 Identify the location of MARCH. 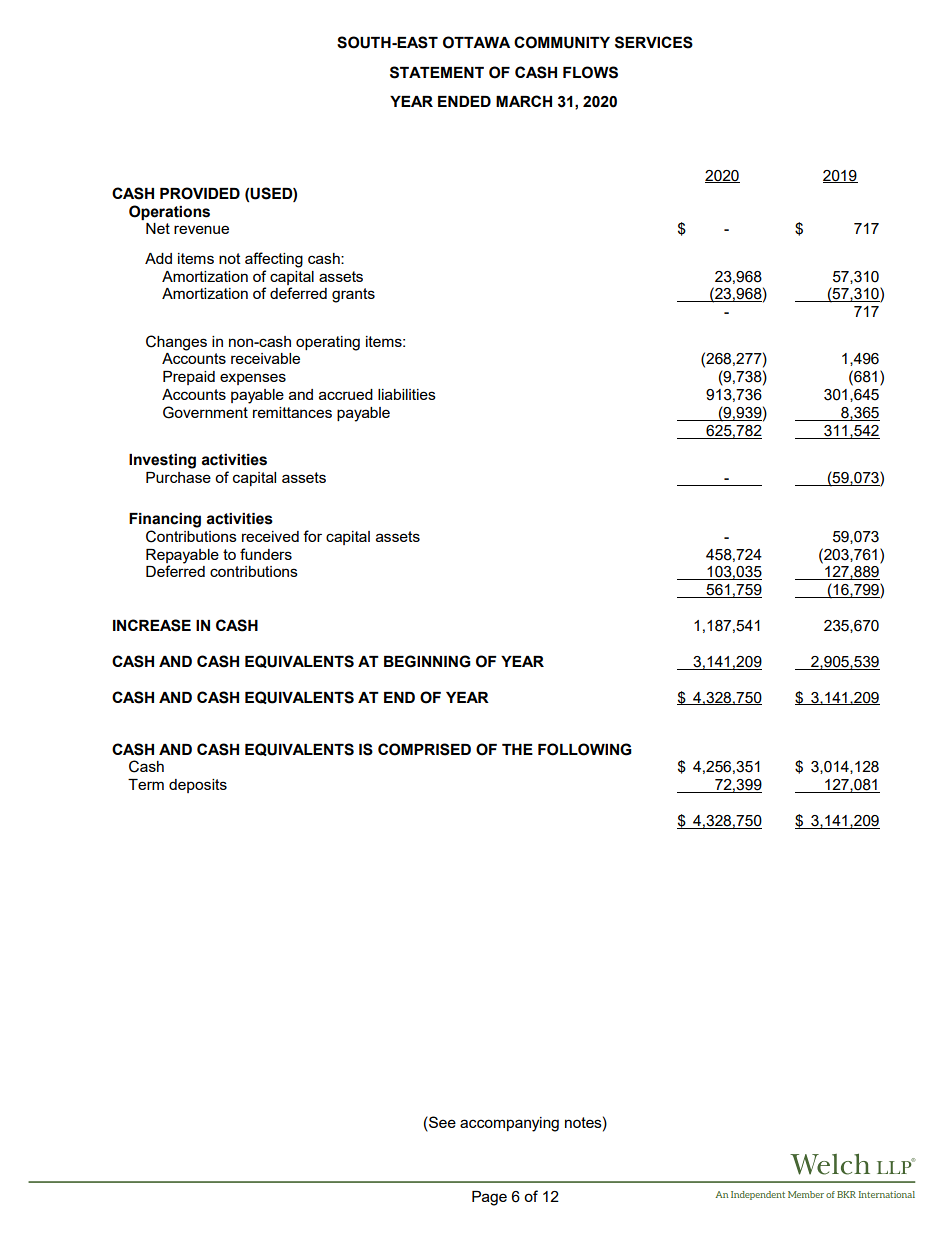
(524, 101).
